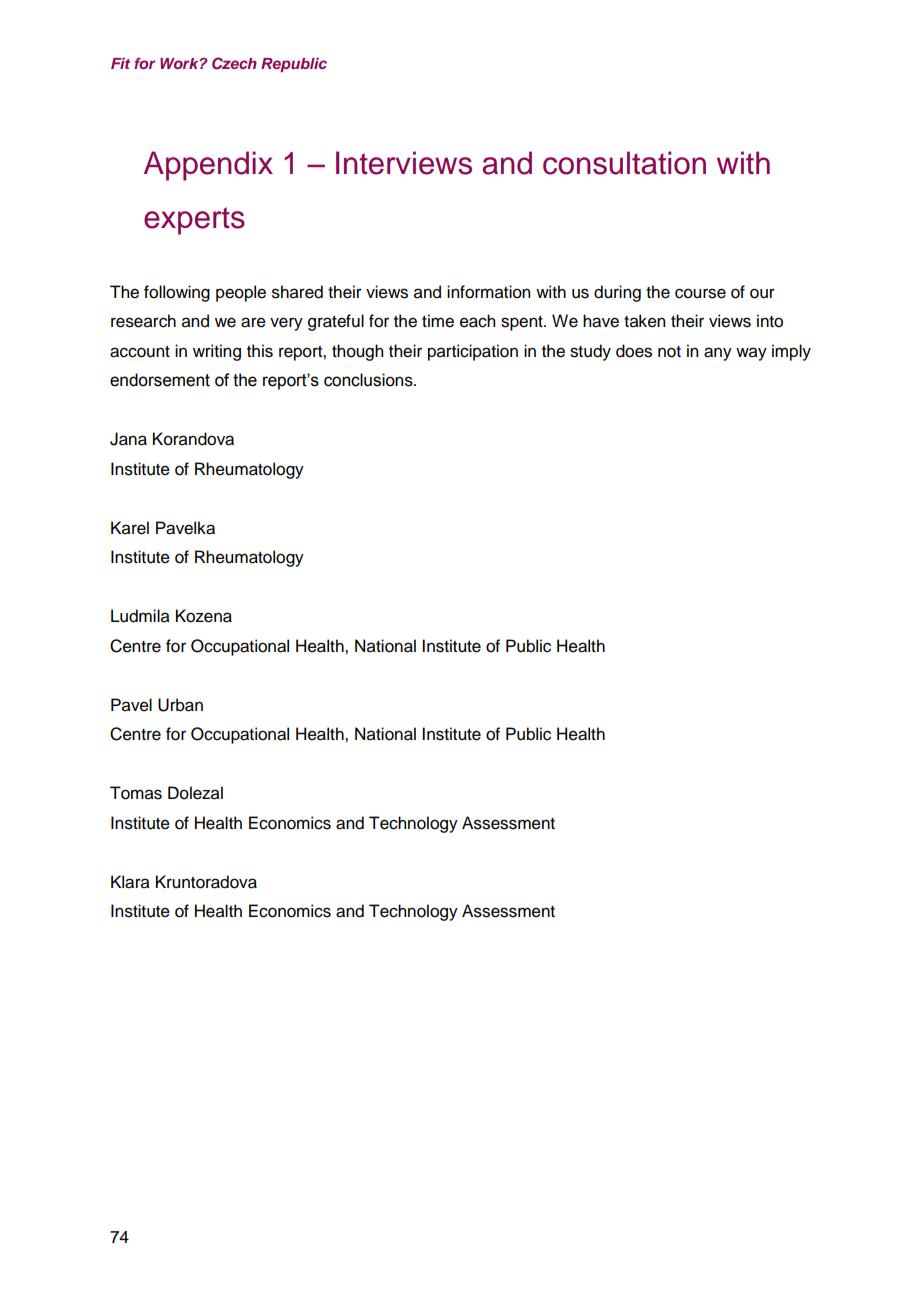 Image resolution: width=924 pixels, height=1308 pixels. Describe the element at coordinates (718, 354) in the screenshot. I see `any` at that location.
